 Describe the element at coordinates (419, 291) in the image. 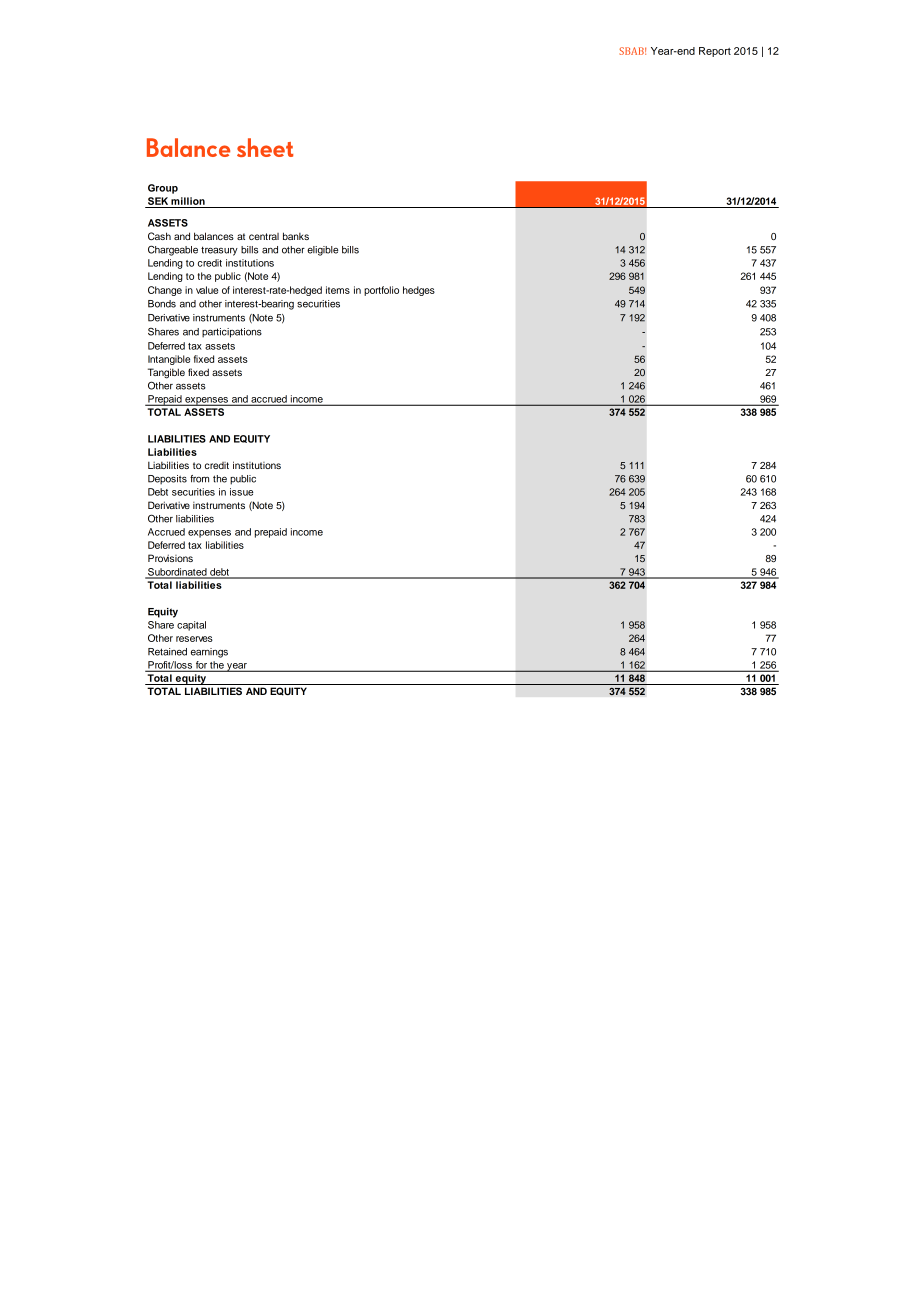

I see `hedges` at that location.
